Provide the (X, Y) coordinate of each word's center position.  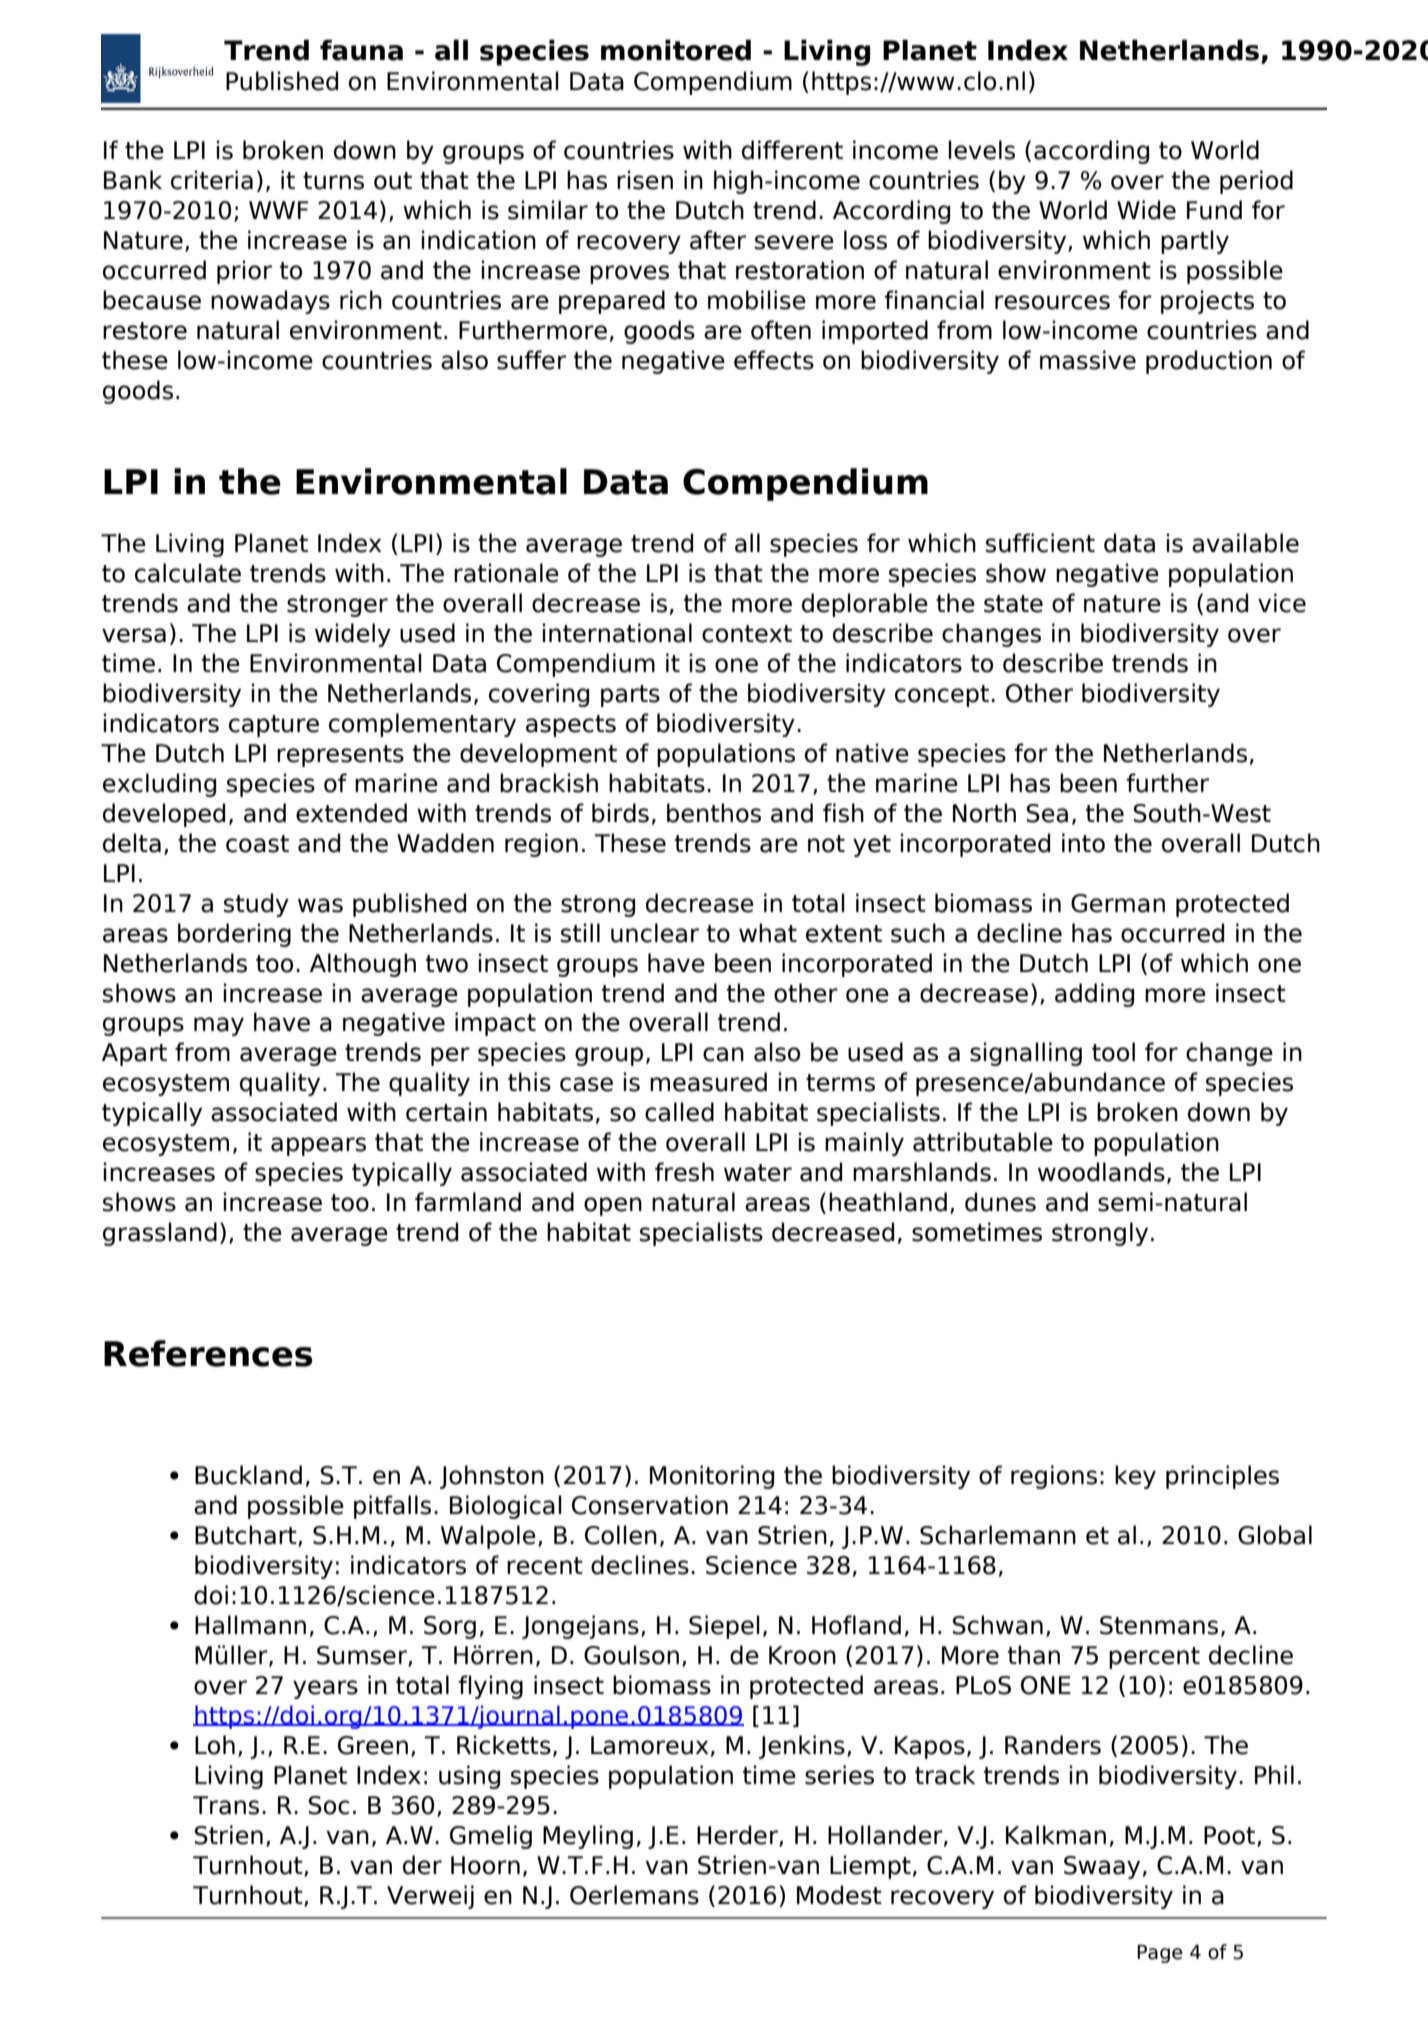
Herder (738, 1835)
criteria (212, 180)
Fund (1214, 210)
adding (1094, 995)
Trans (226, 1805)
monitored (676, 50)
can (723, 1054)
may (219, 1026)
